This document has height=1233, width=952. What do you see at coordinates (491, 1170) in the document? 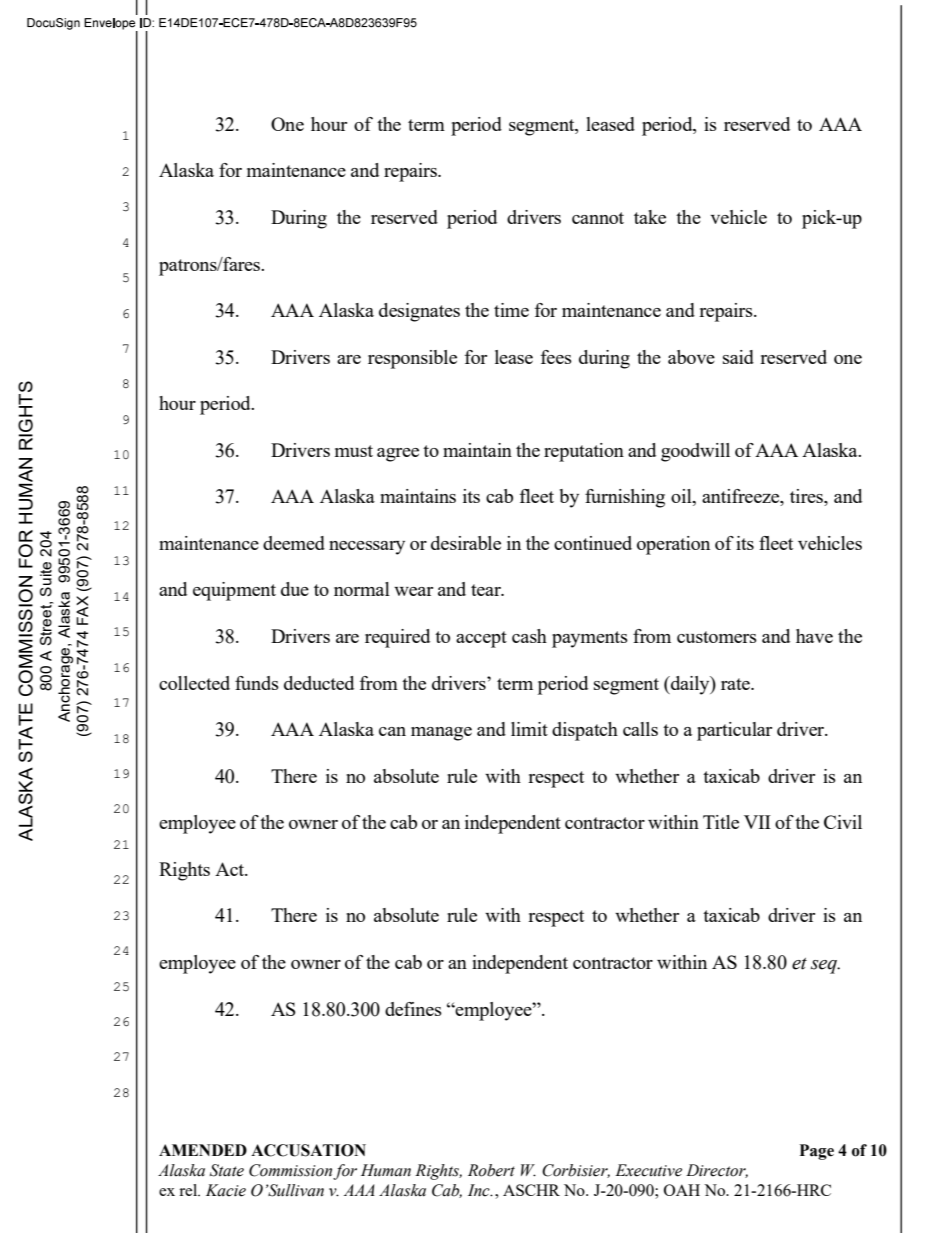
I see `Robert` at bounding box center [491, 1170].
